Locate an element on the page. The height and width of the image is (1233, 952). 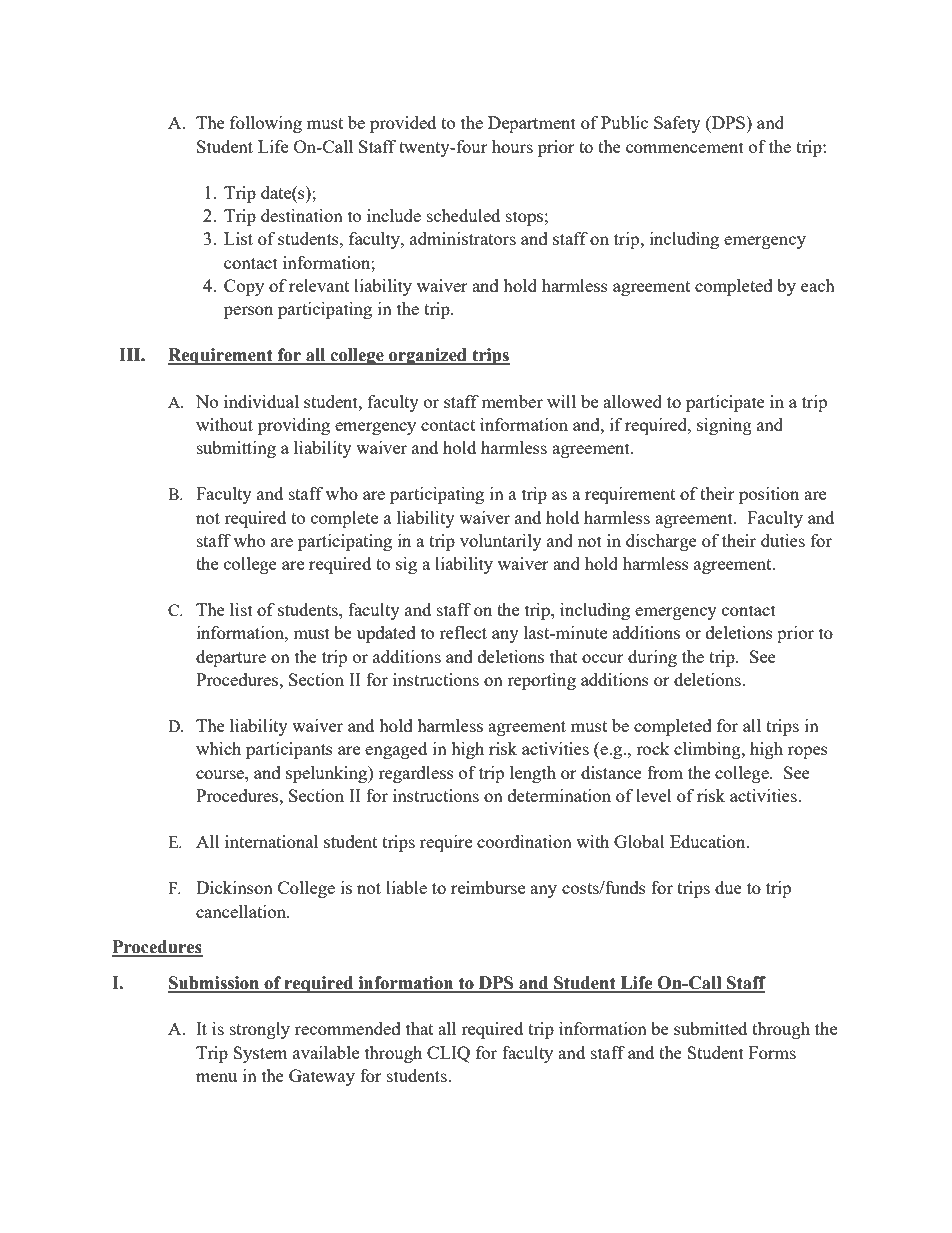
recommended is located at coordinates (348, 1028).
